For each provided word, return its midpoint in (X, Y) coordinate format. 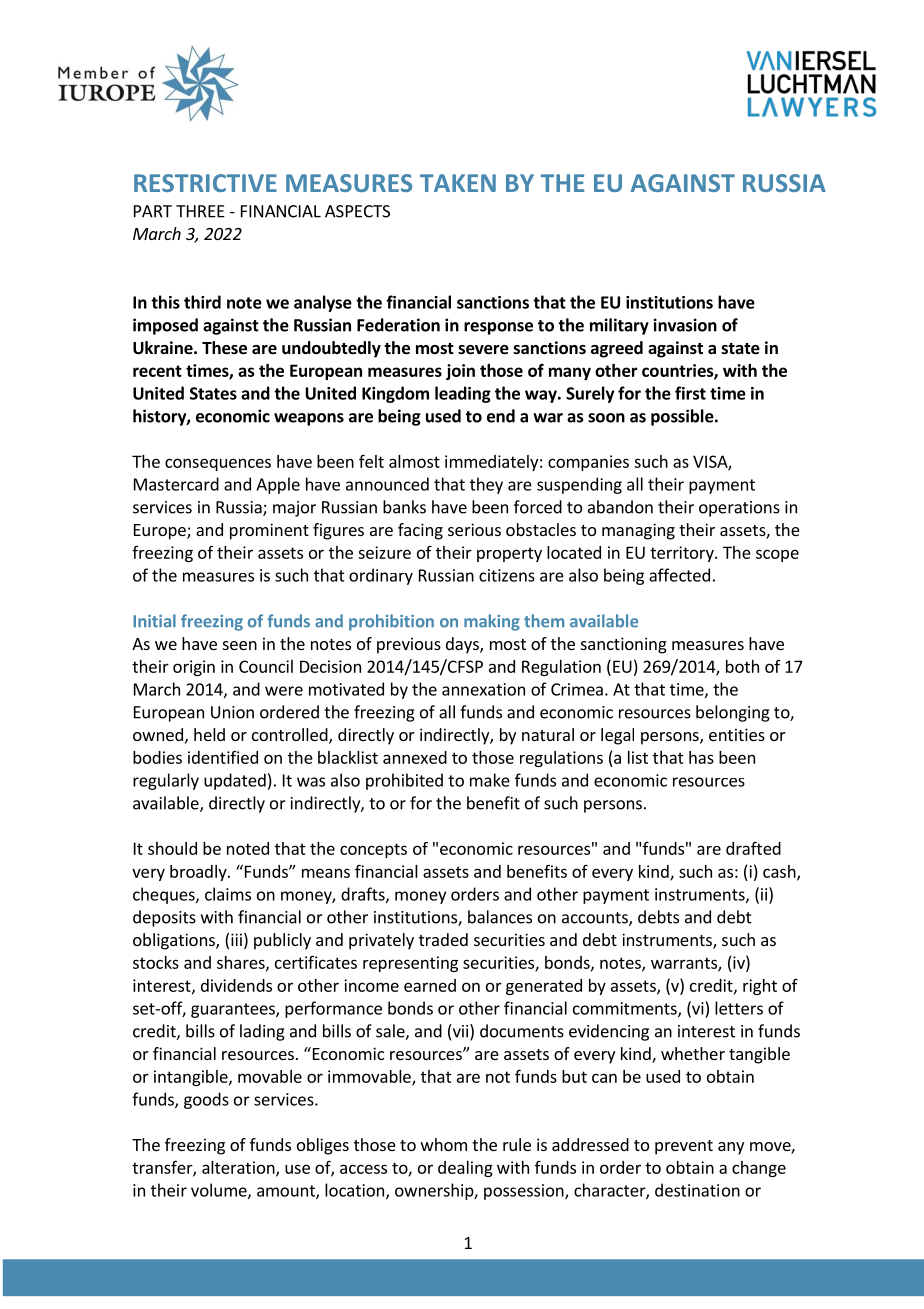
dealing (465, 1169)
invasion (685, 325)
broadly (199, 873)
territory (683, 554)
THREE (200, 211)
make (490, 780)
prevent (684, 1147)
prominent (269, 531)
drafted (753, 848)
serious (474, 529)
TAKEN (458, 183)
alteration (239, 1168)
